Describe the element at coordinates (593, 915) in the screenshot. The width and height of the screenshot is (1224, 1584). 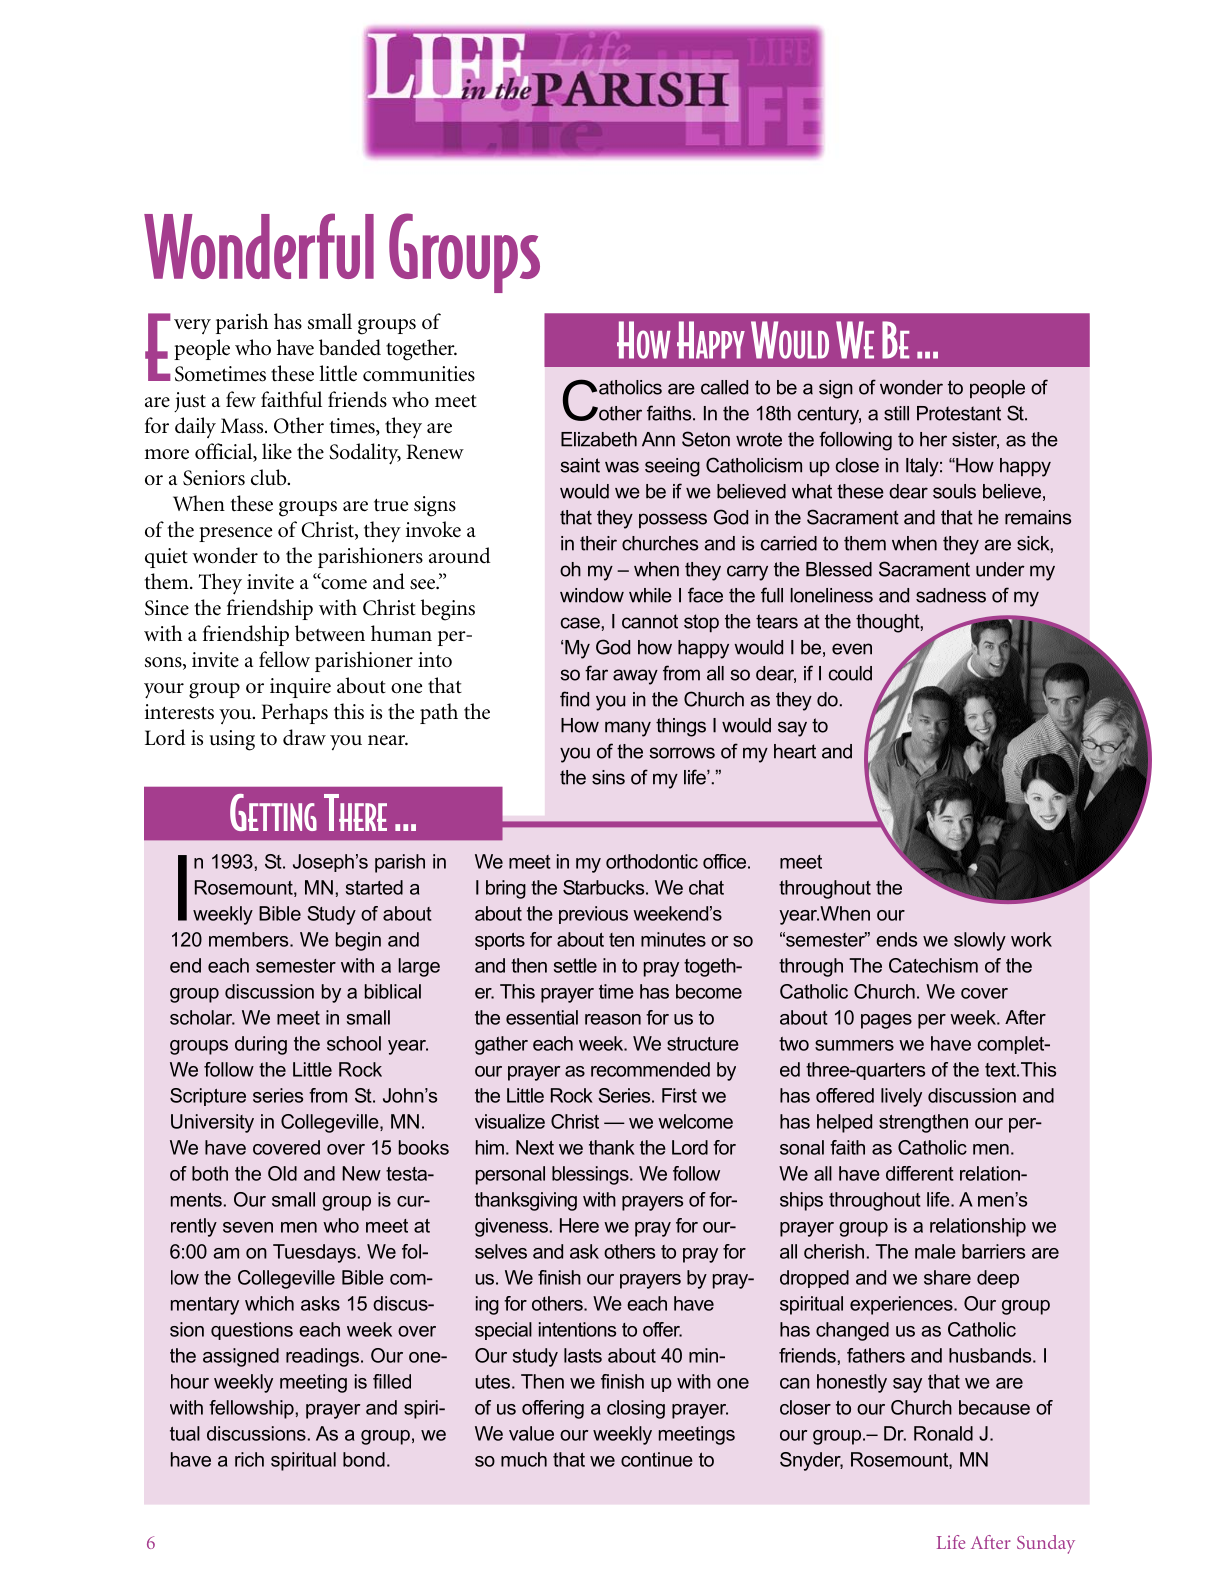
I see `previous` at that location.
